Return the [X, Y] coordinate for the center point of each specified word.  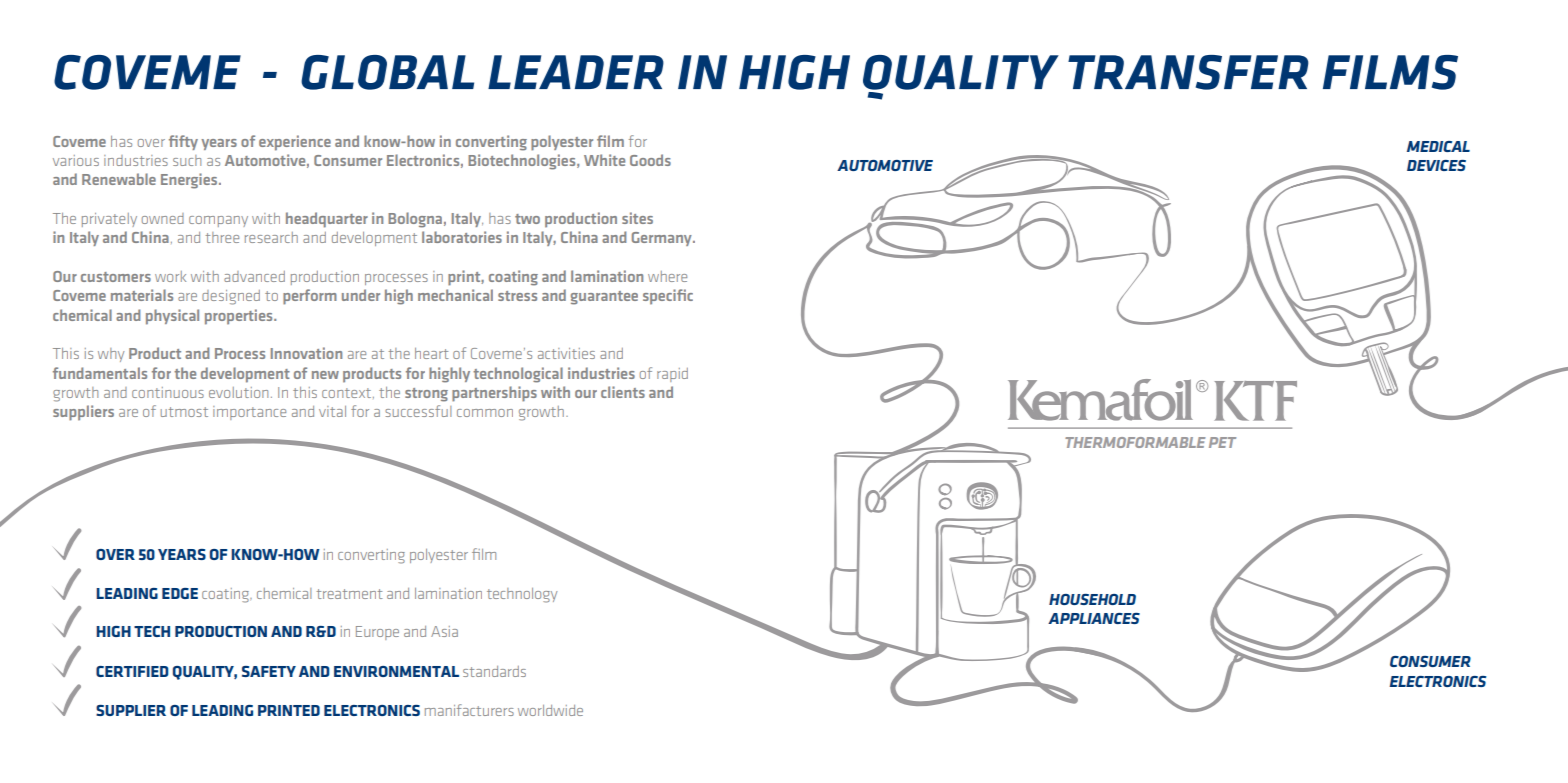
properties [240, 317]
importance [249, 413]
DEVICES [1436, 165]
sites [637, 218]
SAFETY [269, 671]
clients [623, 392]
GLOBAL [387, 72]
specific [668, 297]
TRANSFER [1188, 72]
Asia [444, 631]
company [218, 221]
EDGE [180, 593]
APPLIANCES [1094, 618]
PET [1222, 442]
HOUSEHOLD [1092, 599]
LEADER [576, 72]
